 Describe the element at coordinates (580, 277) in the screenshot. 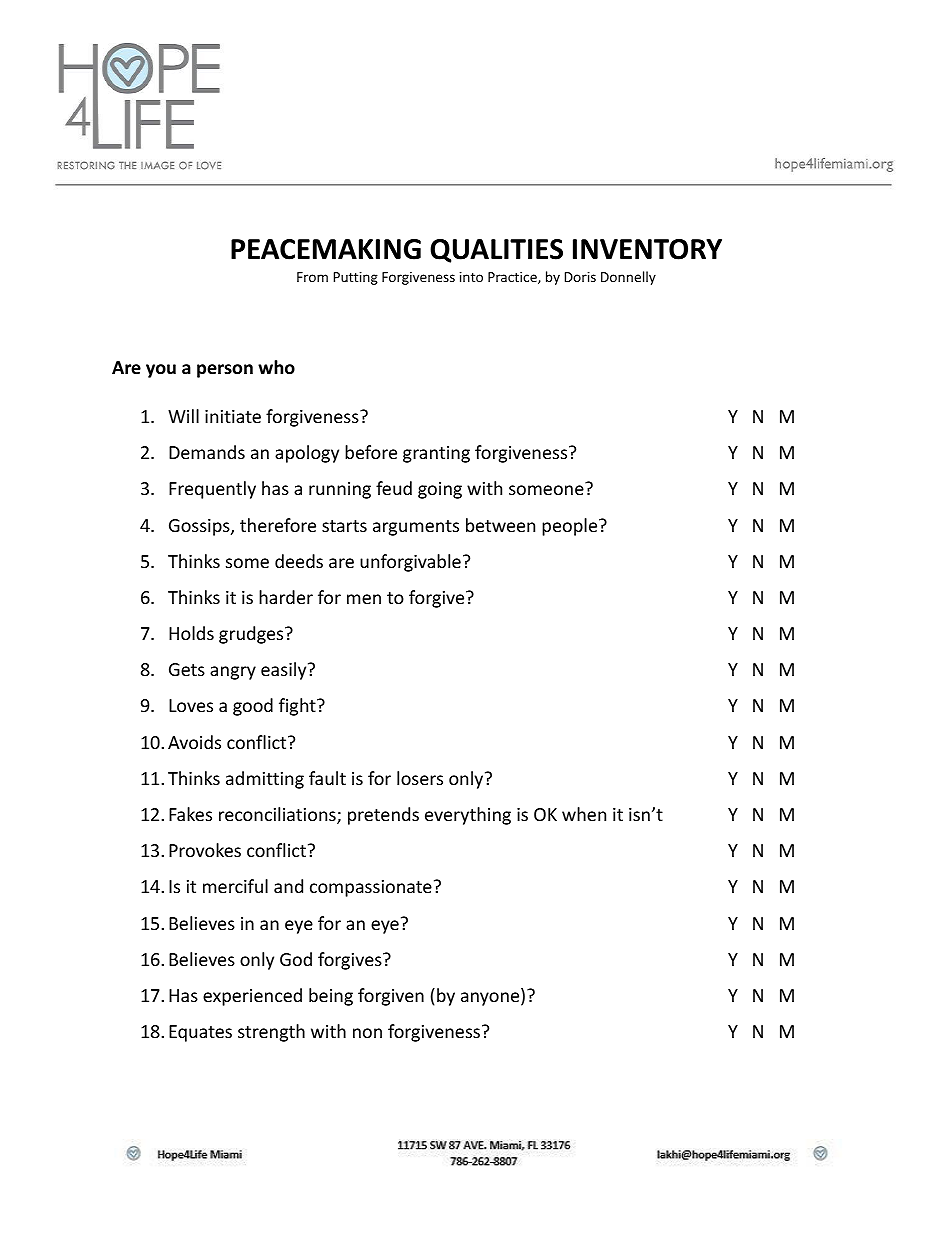

I see `Doris` at that location.
